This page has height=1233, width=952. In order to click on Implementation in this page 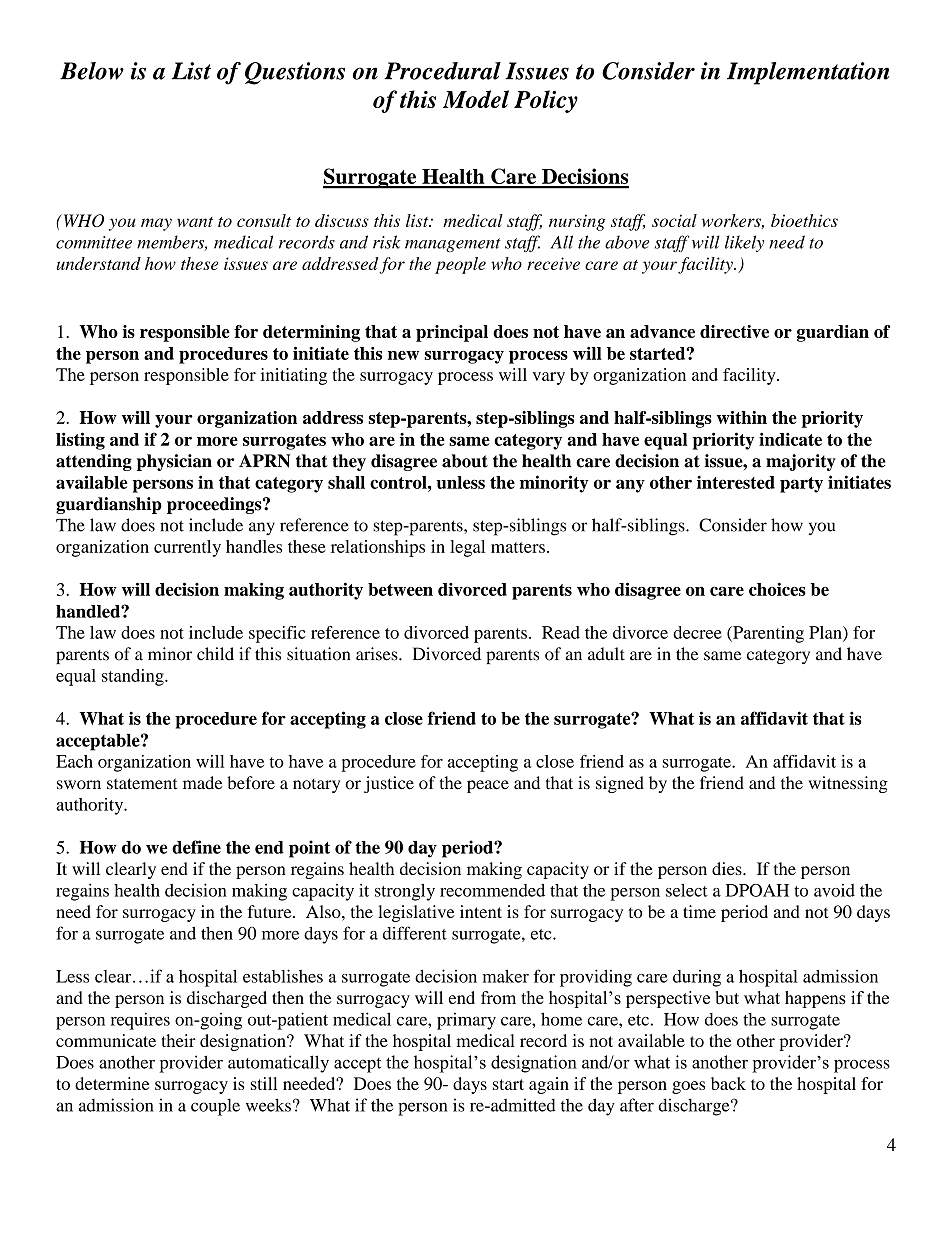, I will do `click(808, 73)`.
